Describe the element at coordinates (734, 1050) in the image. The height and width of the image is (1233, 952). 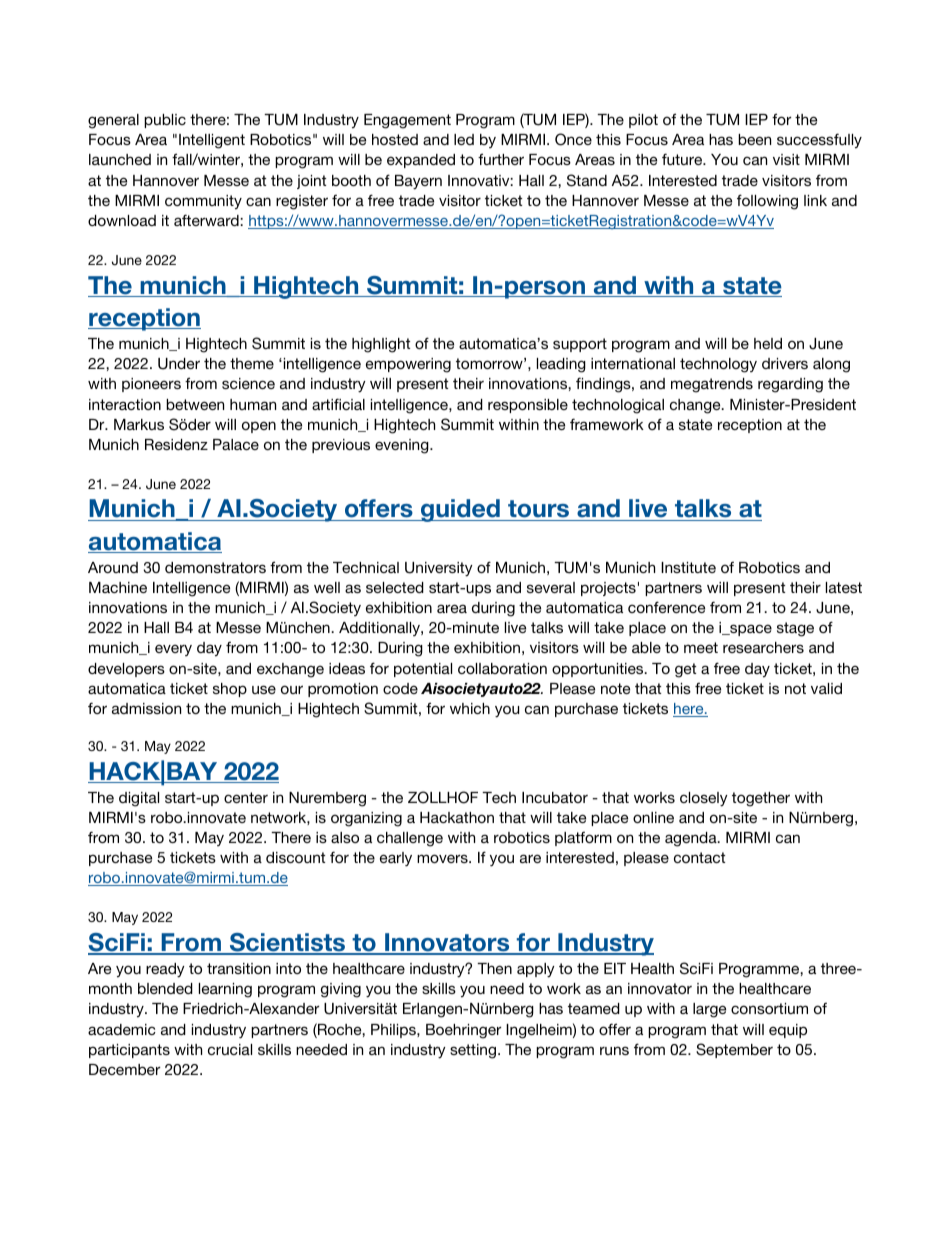
I see `September` at that location.
